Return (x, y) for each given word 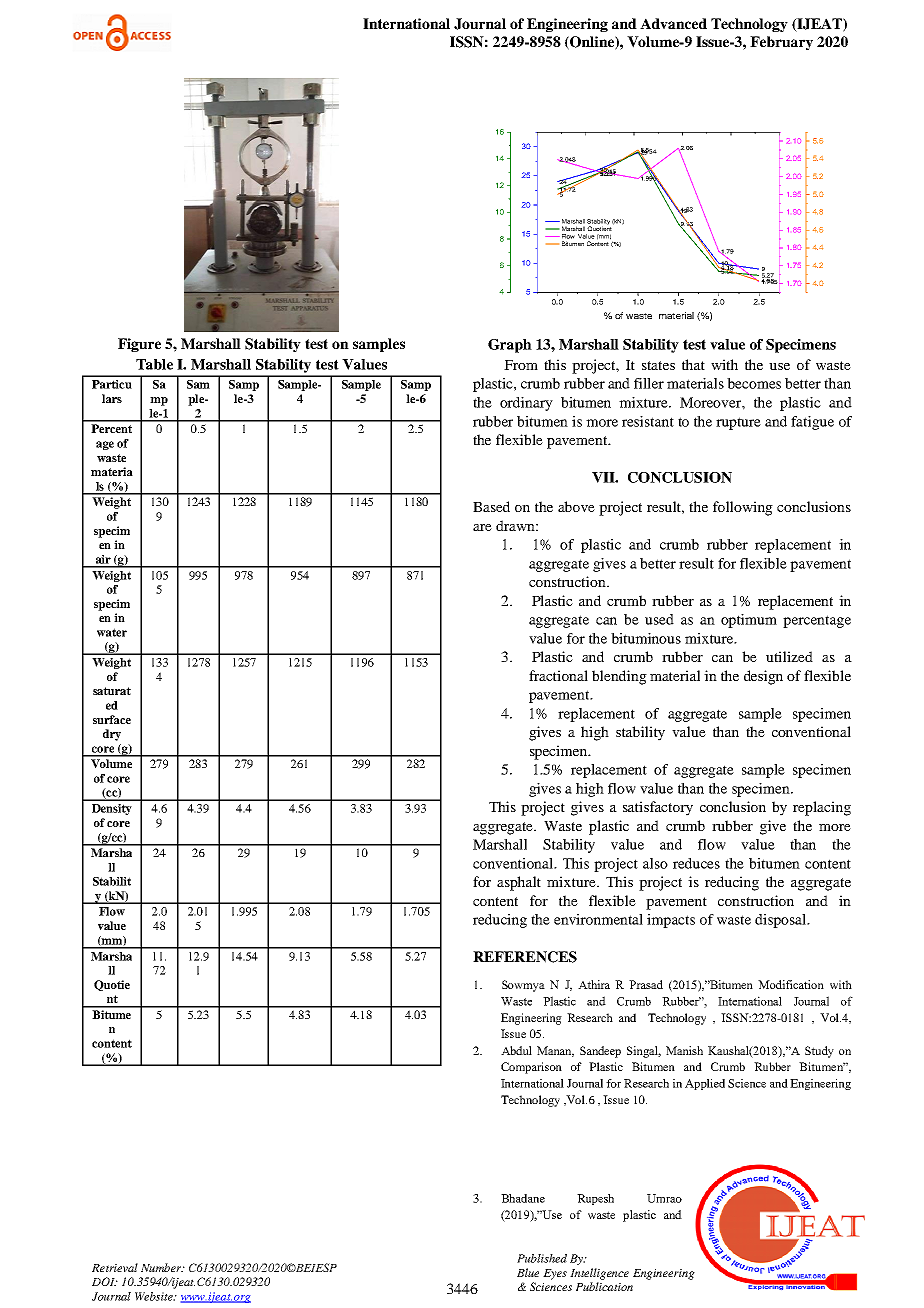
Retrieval (115, 1267)
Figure (139, 345)
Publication (604, 1286)
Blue (528, 1272)
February (781, 43)
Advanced (673, 23)
